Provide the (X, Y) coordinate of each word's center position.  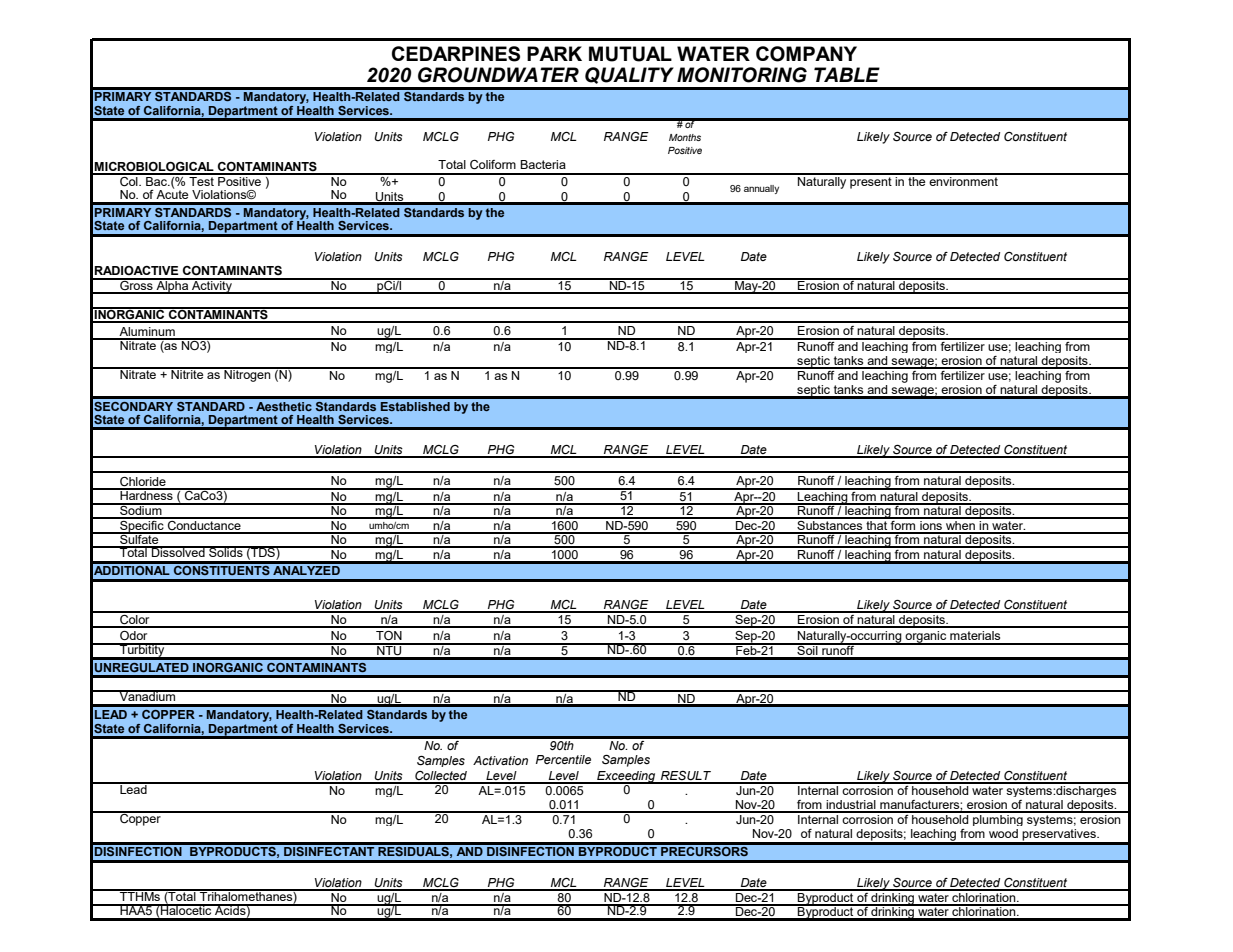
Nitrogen (247, 375)
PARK (554, 53)
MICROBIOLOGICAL (154, 168)
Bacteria (543, 164)
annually (761, 189)
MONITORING (742, 75)
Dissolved (178, 551)
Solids (226, 551)
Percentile (563, 759)
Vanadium (147, 695)
